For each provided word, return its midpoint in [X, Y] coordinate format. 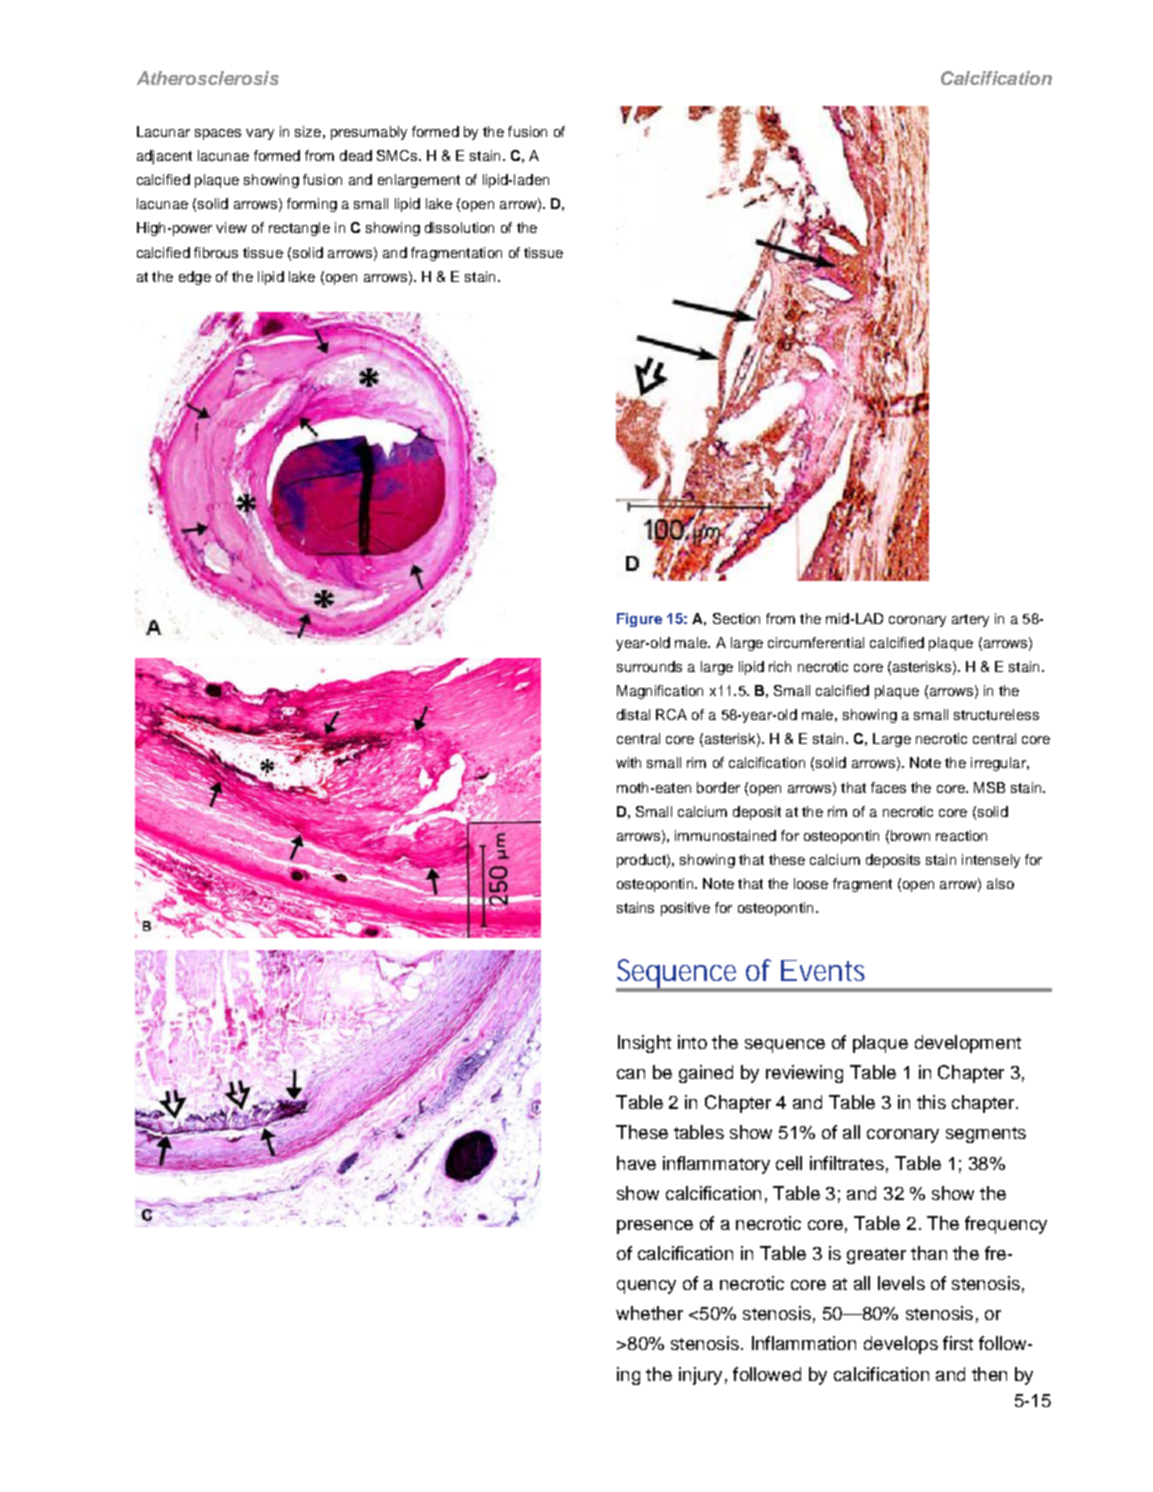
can [631, 1074]
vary [260, 134]
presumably [369, 133]
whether [649, 1313]
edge [195, 278]
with [628, 762]
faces [888, 787]
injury [700, 1376]
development [968, 1044]
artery [970, 620]
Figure [639, 620]
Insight [644, 1044]
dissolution [459, 227]
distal [633, 714]
